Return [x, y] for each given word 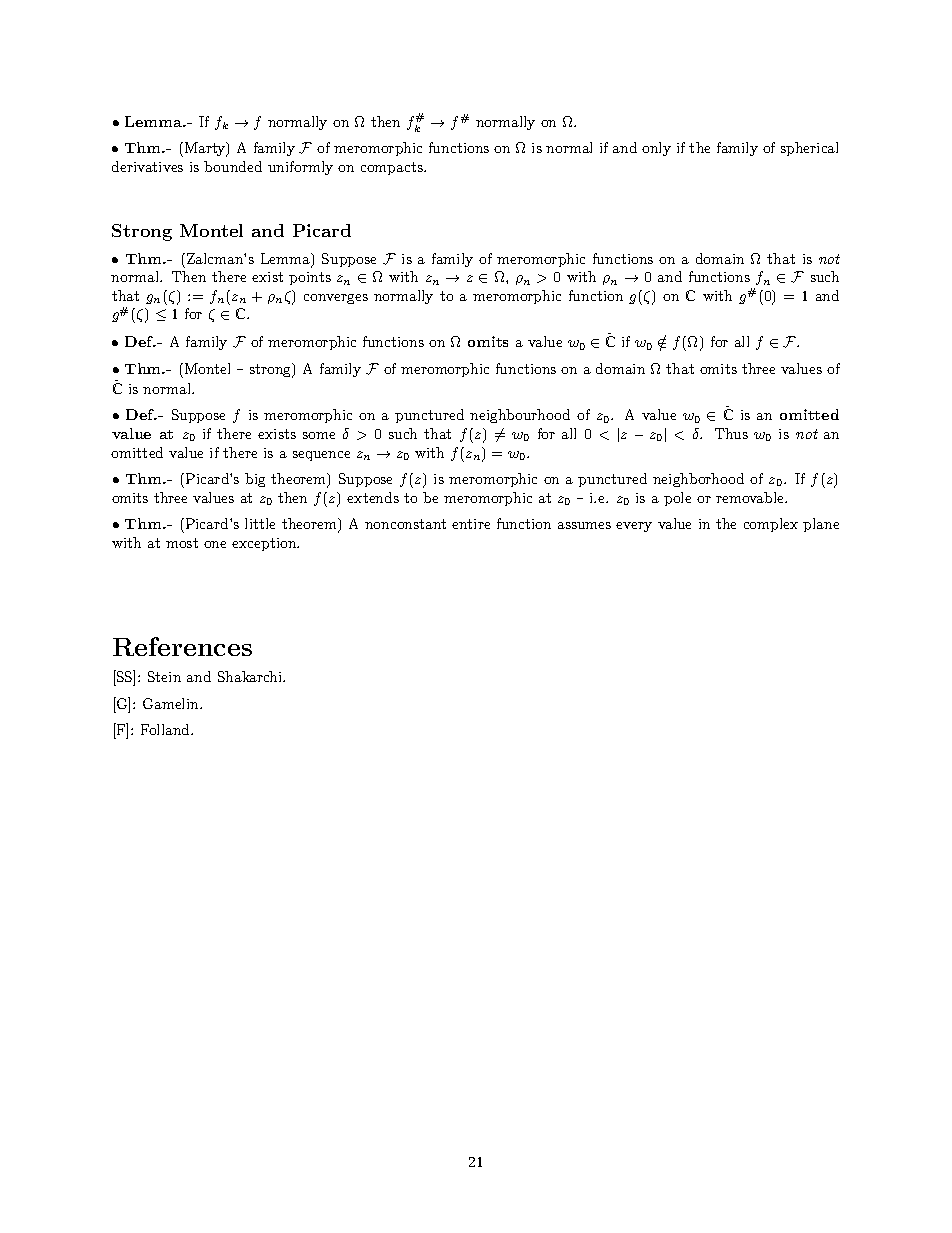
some [319, 435]
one [215, 544]
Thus [731, 433]
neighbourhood [520, 416]
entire [471, 524]
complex [771, 525]
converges [336, 299]
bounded [233, 166]
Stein [164, 676]
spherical [809, 149]
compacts [393, 168]
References [182, 646]
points [310, 278]
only [656, 149]
